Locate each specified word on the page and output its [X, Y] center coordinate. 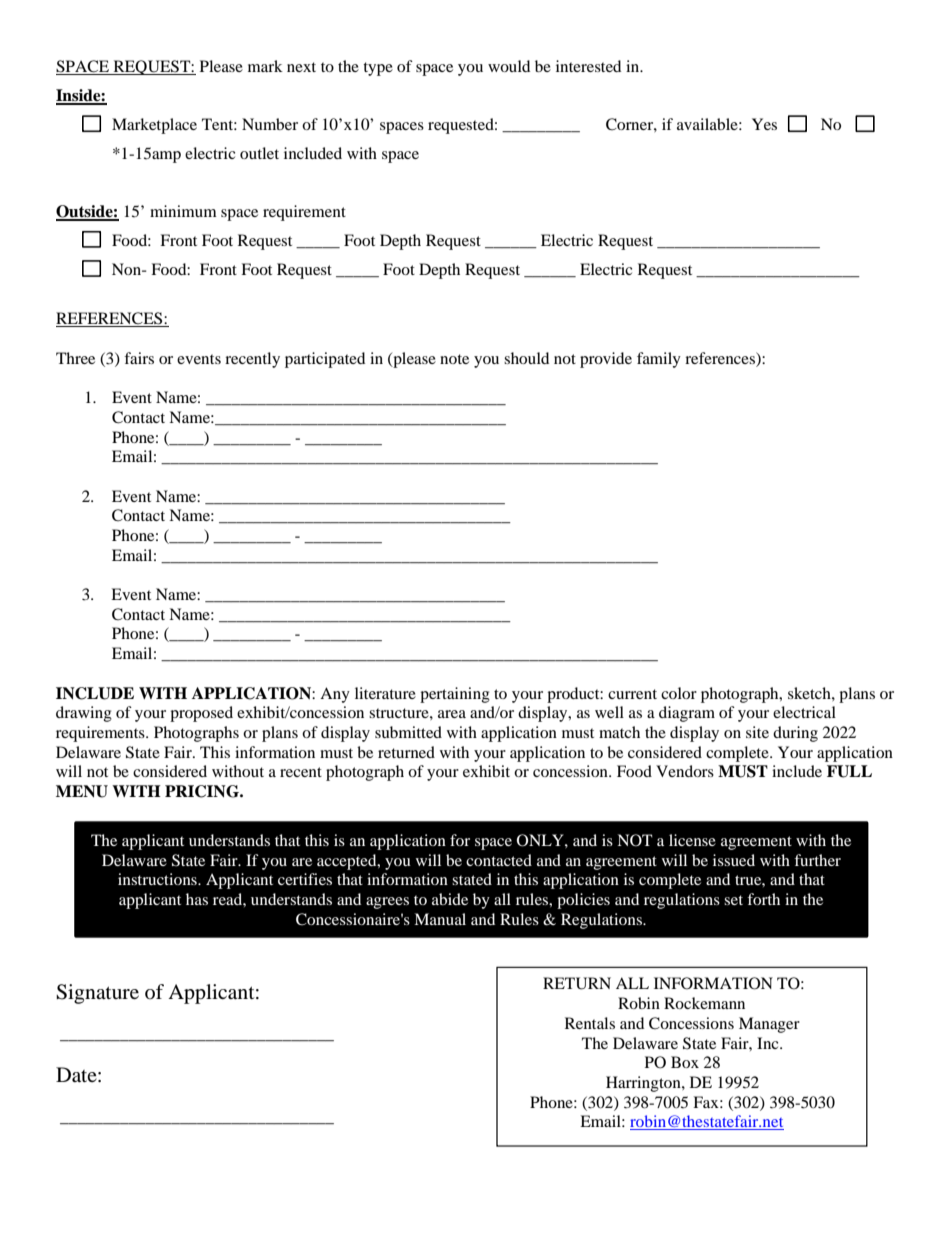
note [454, 359]
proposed [201, 714]
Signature [97, 994]
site [757, 732]
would [509, 66]
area [452, 714]
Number [270, 124]
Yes [764, 124]
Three [75, 358]
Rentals [590, 1023]
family [659, 360]
